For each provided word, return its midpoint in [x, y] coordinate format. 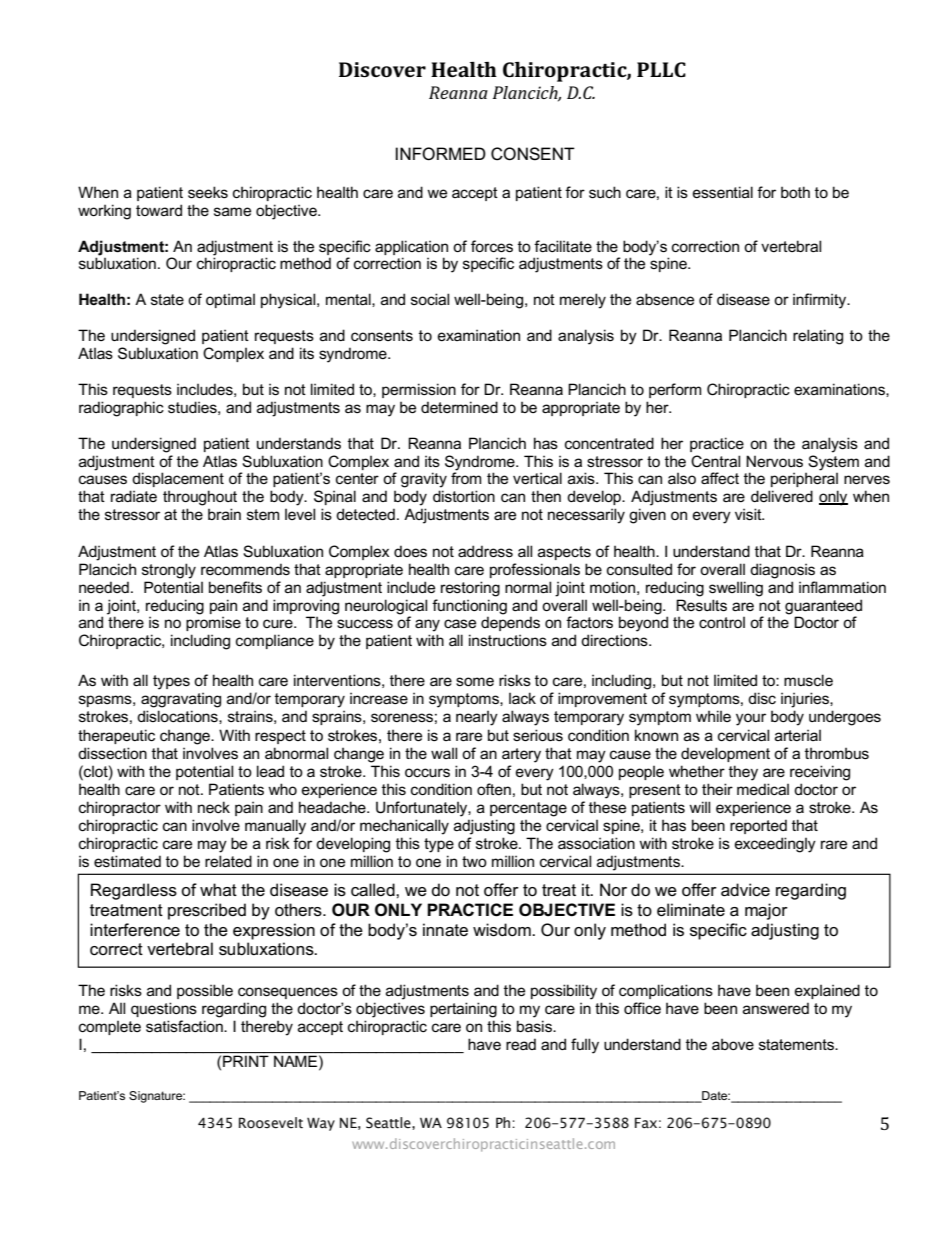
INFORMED [441, 154]
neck [214, 807]
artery [521, 755]
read [521, 1044]
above [733, 1044]
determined [459, 407]
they [743, 773]
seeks [208, 192]
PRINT [246, 1061]
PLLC [661, 69]
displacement [178, 479]
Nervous [774, 461]
